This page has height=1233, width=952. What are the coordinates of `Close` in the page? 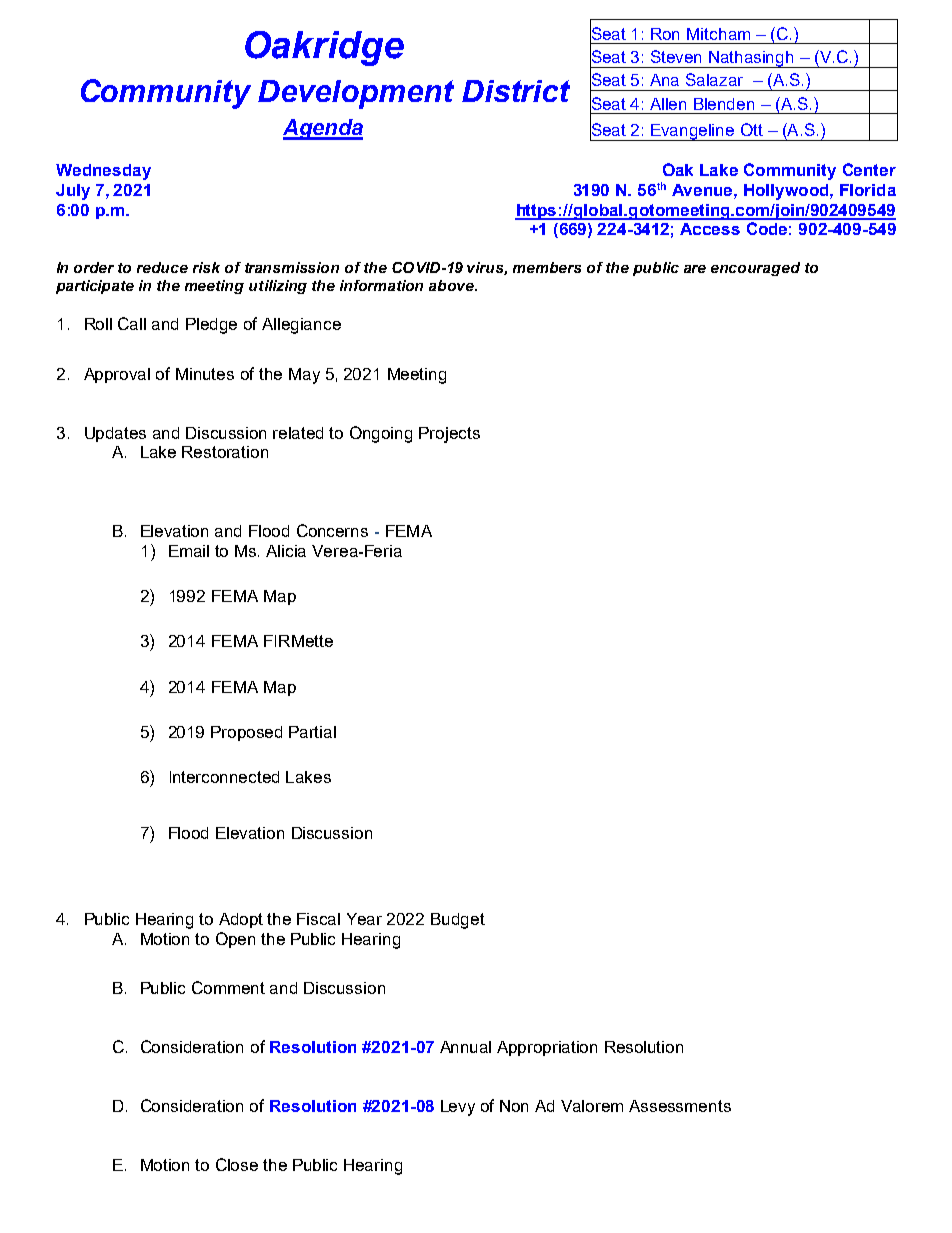 It's located at (237, 1164).
